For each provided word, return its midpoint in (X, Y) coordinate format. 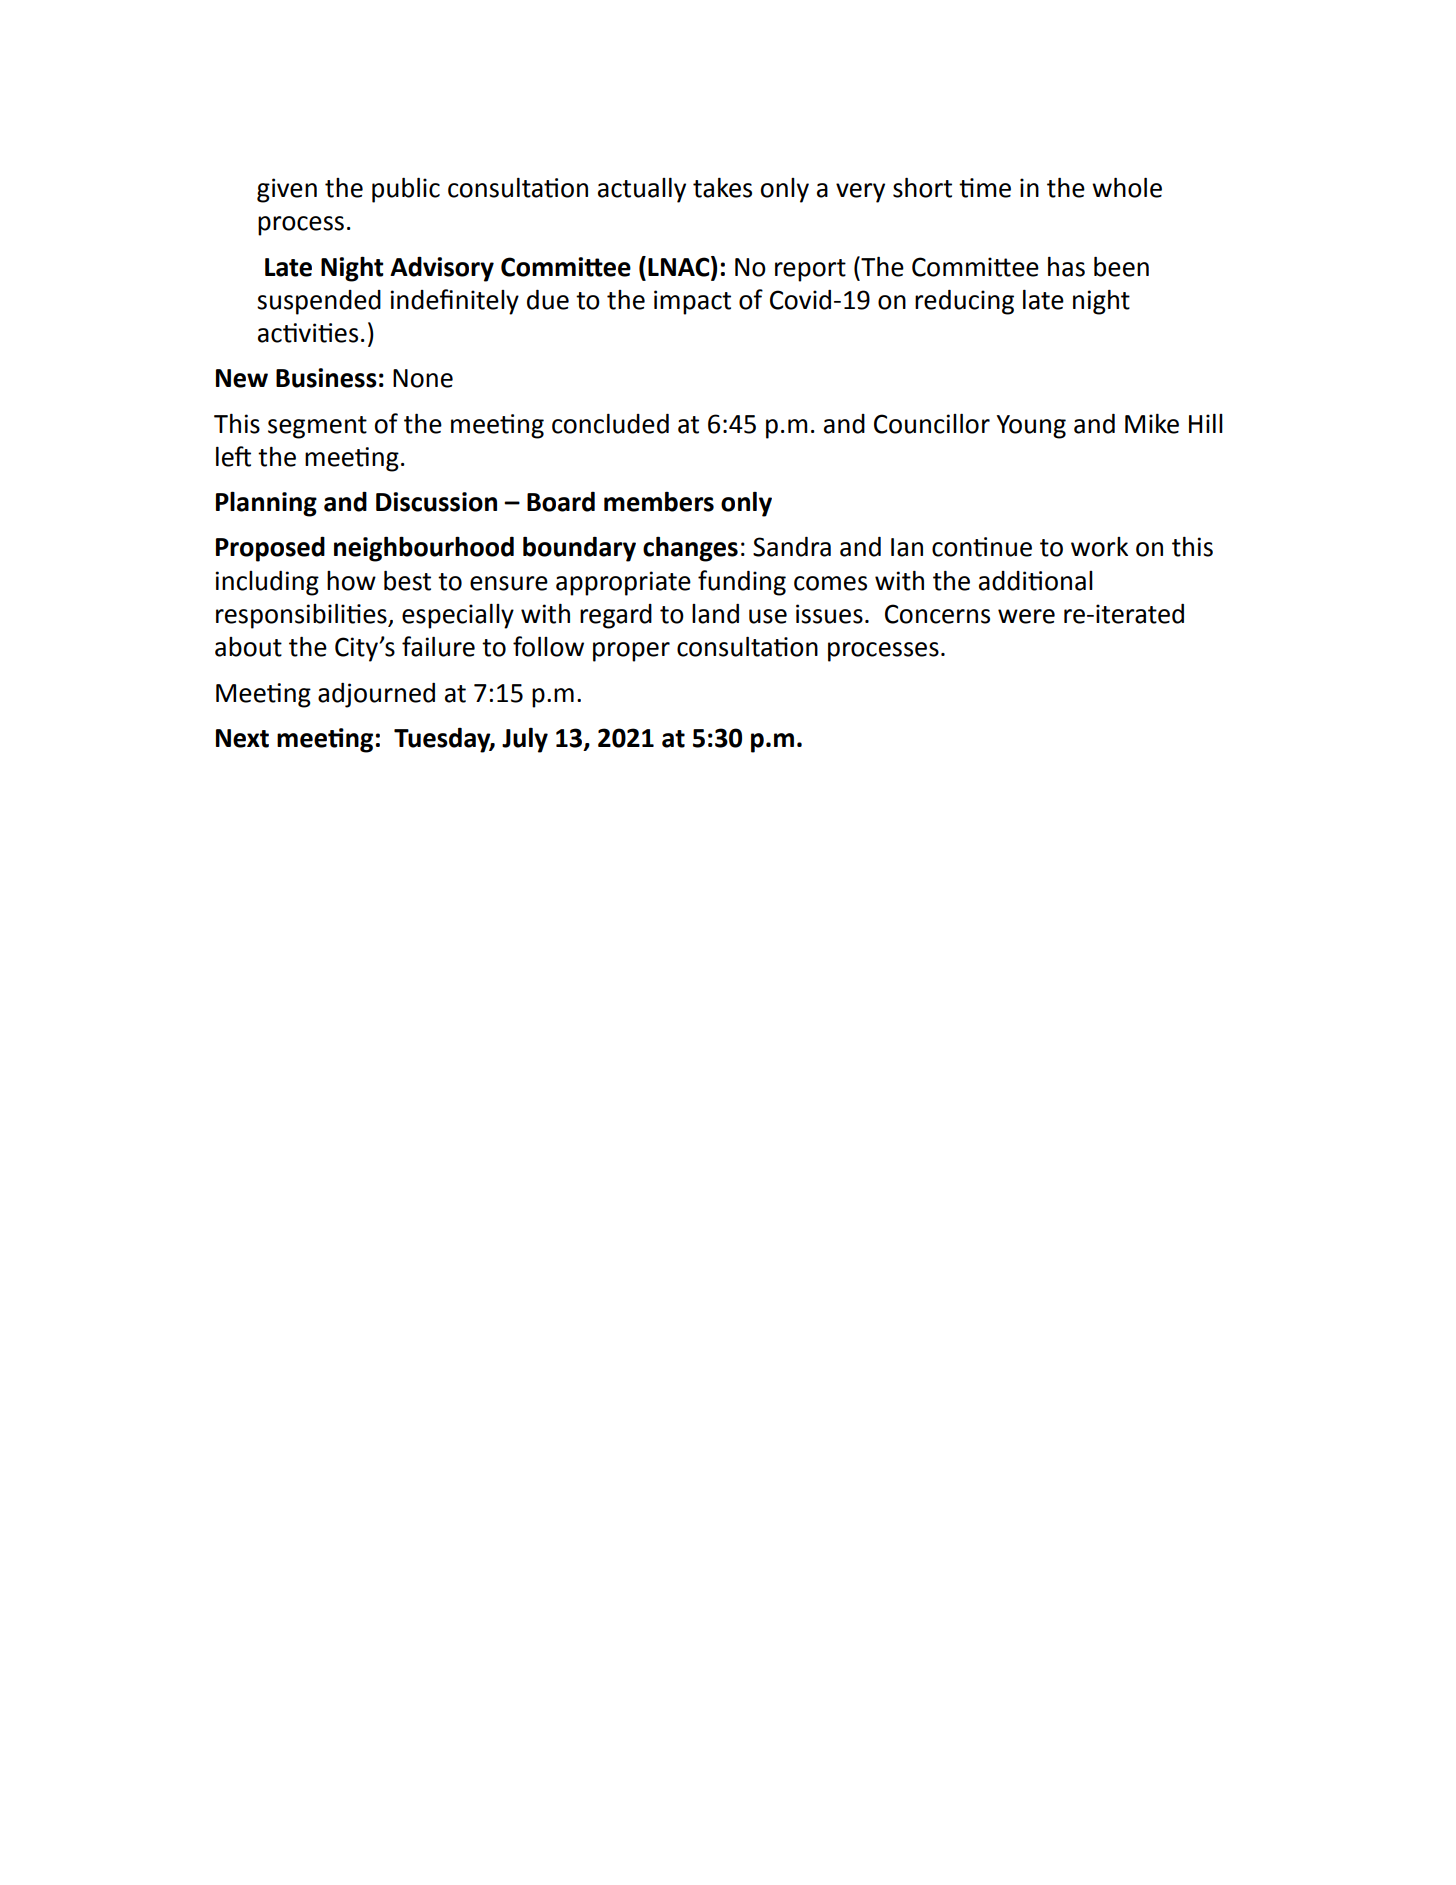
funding (742, 583)
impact (692, 302)
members (659, 501)
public (406, 190)
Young (1031, 427)
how (351, 581)
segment (317, 427)
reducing (964, 302)
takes (722, 188)
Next (242, 738)
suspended (319, 302)
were (1026, 616)
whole (1127, 187)
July (525, 740)
